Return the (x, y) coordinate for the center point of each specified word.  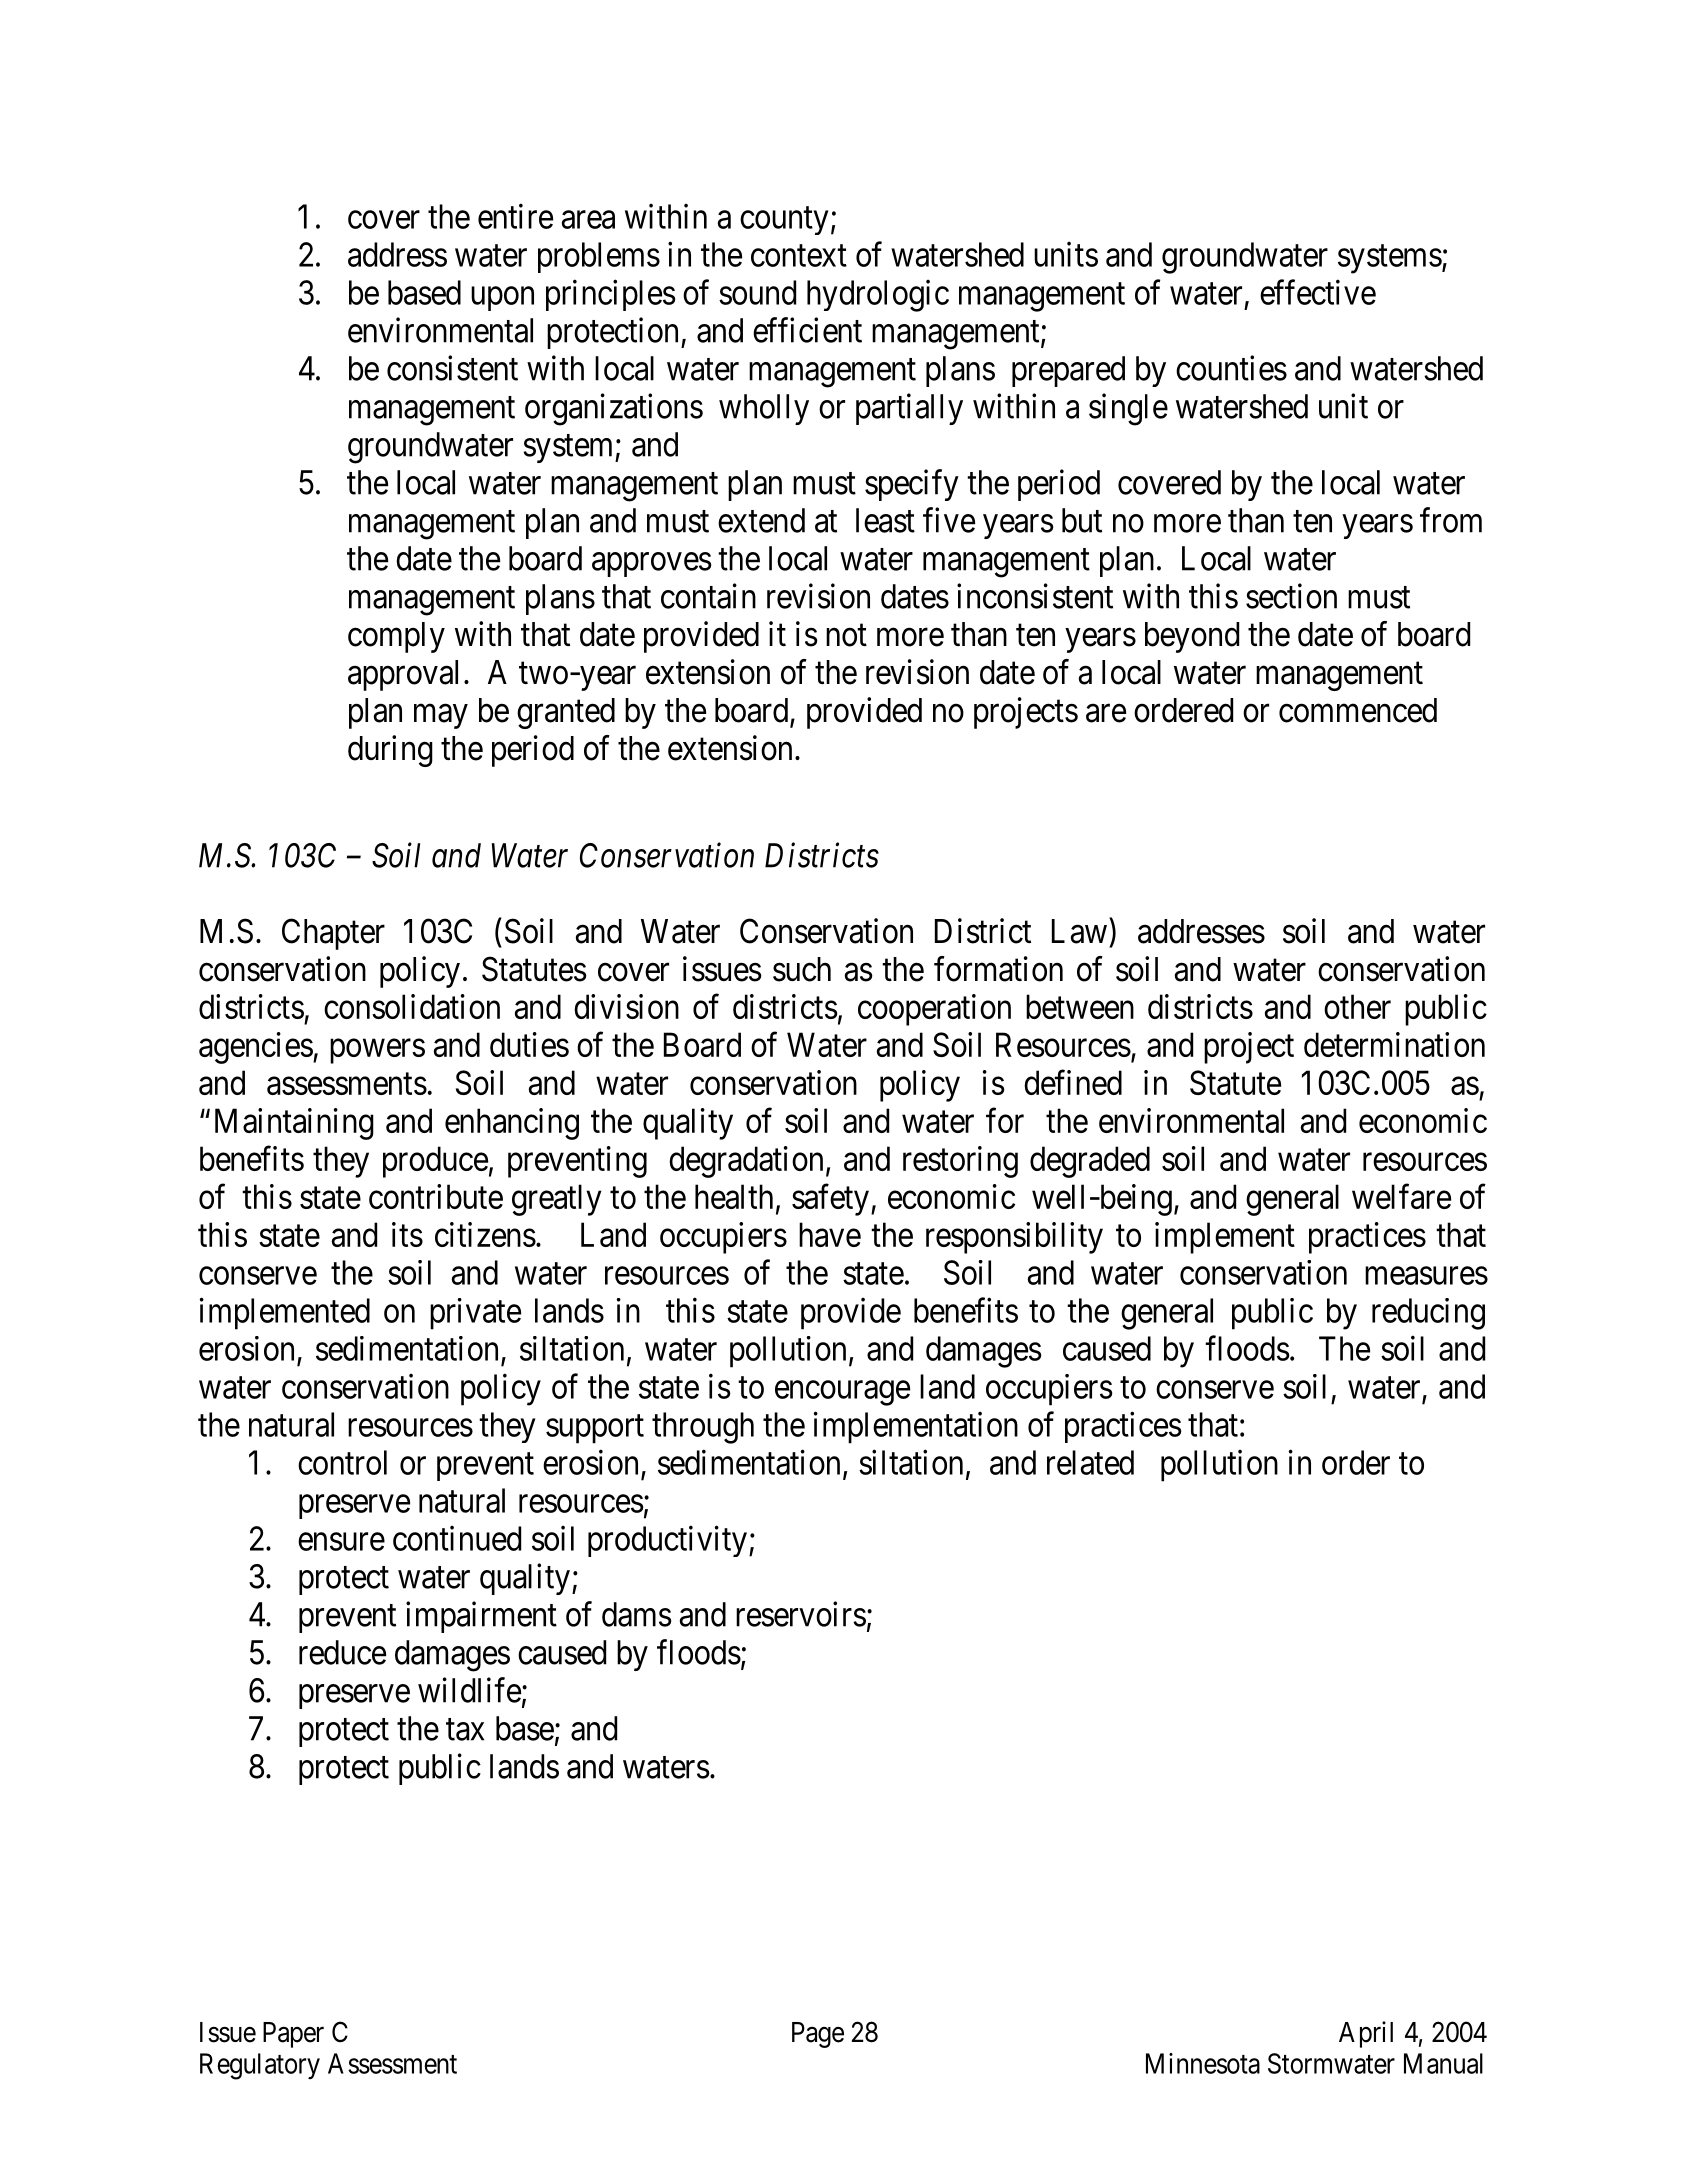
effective (1318, 292)
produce (435, 1162)
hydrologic (878, 295)
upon (502, 299)
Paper (293, 2035)
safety (830, 1200)
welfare (1401, 1196)
